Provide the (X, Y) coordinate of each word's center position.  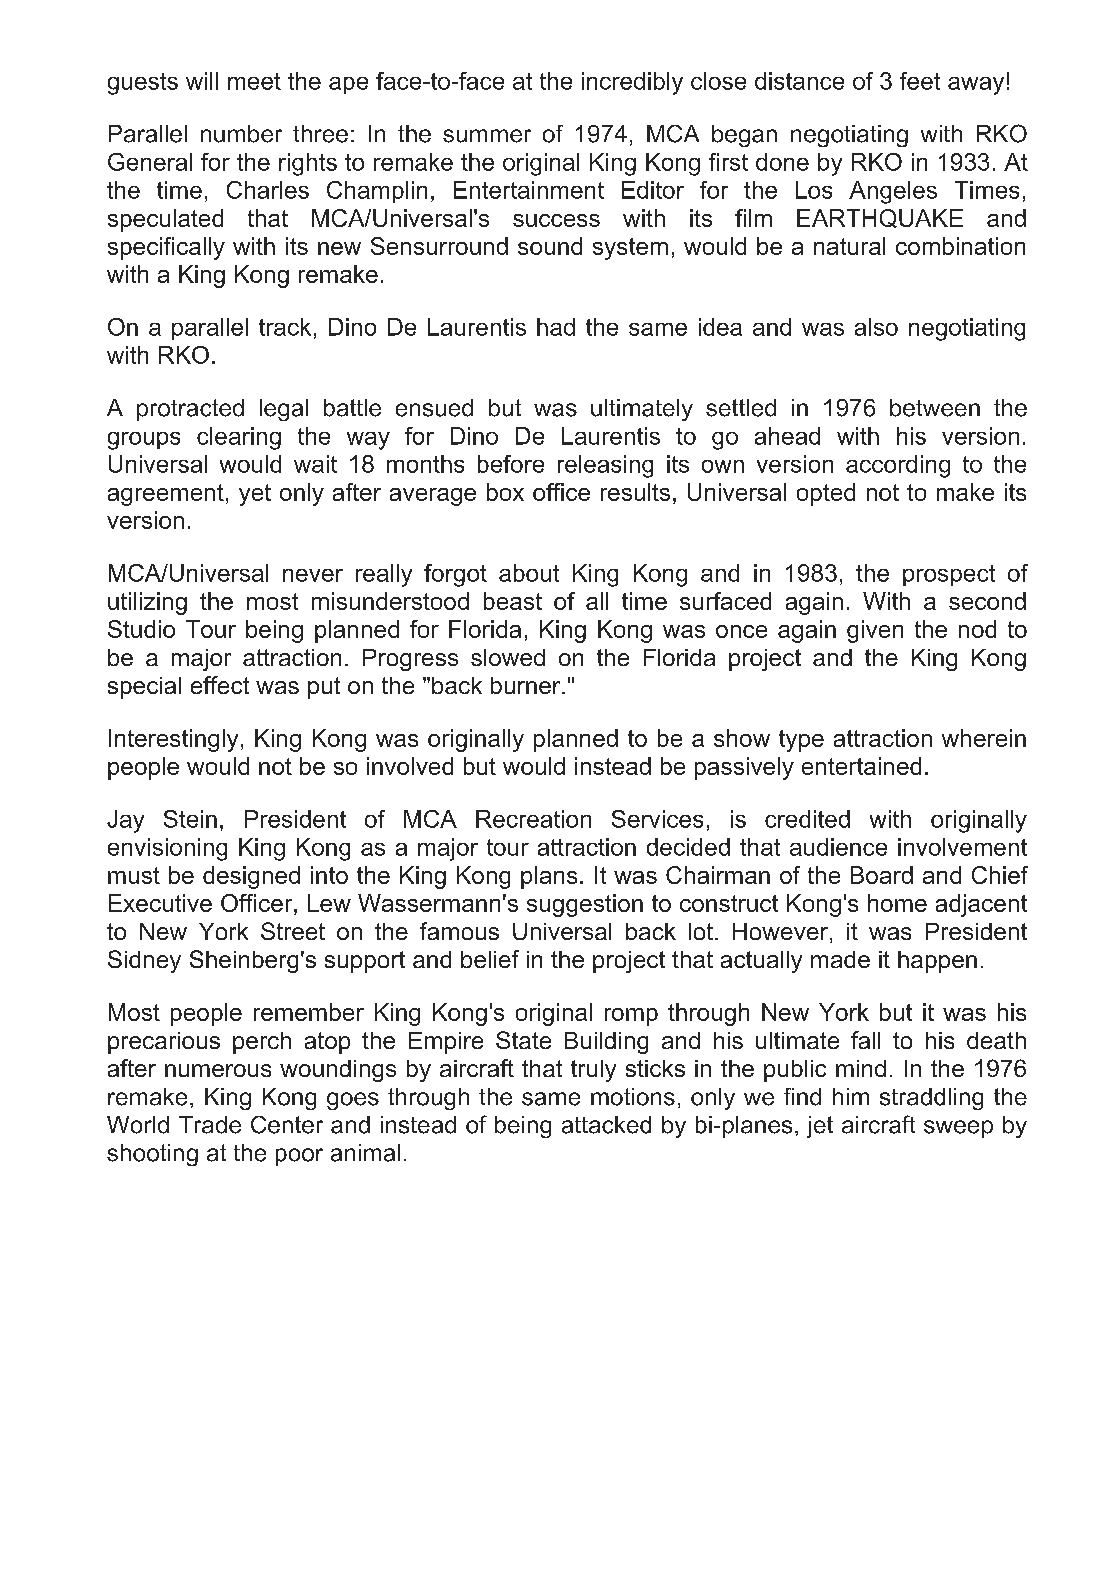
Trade (210, 1125)
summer (487, 136)
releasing (605, 466)
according (898, 466)
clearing (239, 438)
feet (920, 81)
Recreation (533, 819)
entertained (861, 766)
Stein (190, 819)
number (241, 134)
